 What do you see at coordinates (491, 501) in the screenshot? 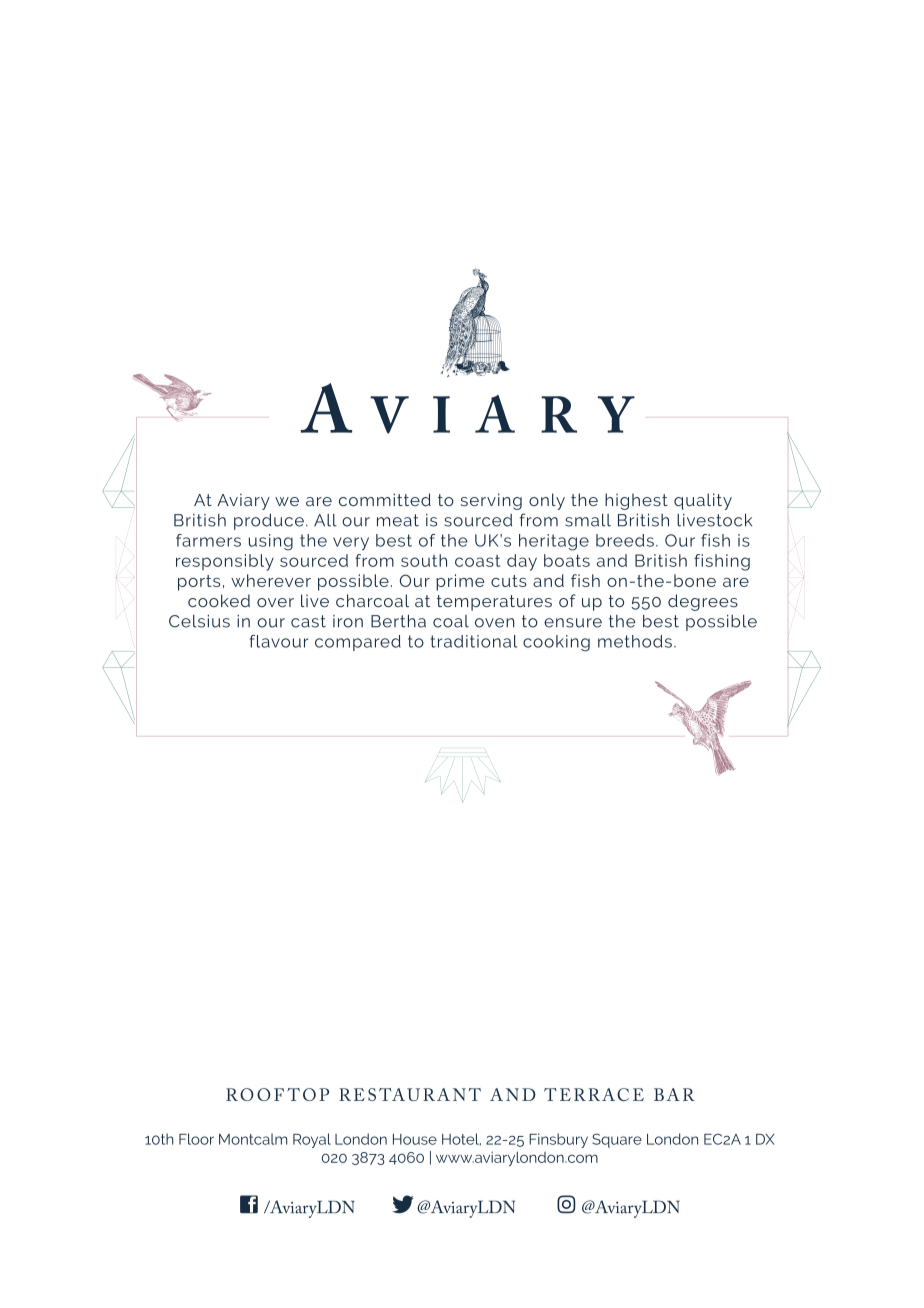
I see `serving` at bounding box center [491, 501].
